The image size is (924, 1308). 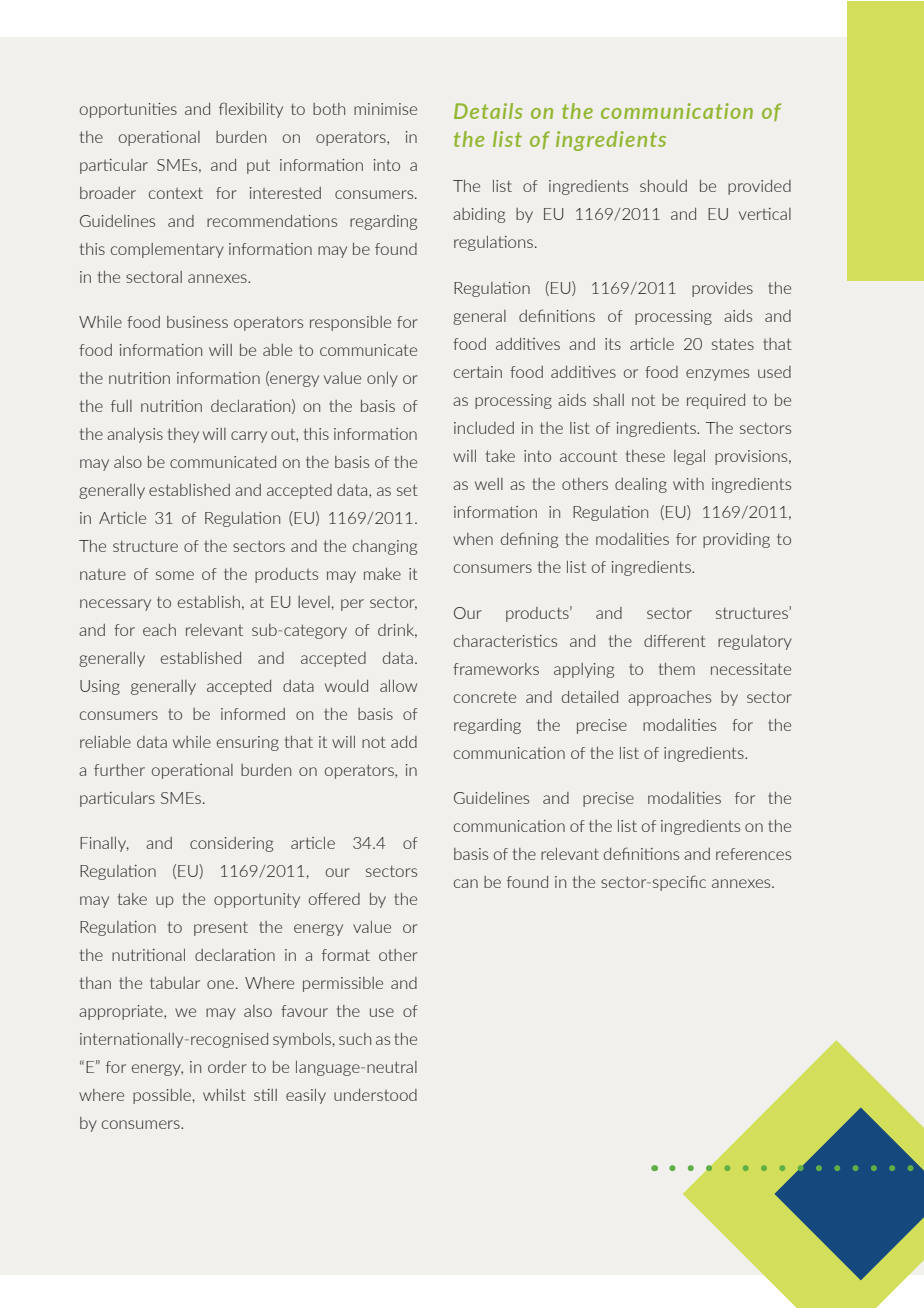 What do you see at coordinates (128, 110) in the screenshot?
I see `opportunities` at bounding box center [128, 110].
